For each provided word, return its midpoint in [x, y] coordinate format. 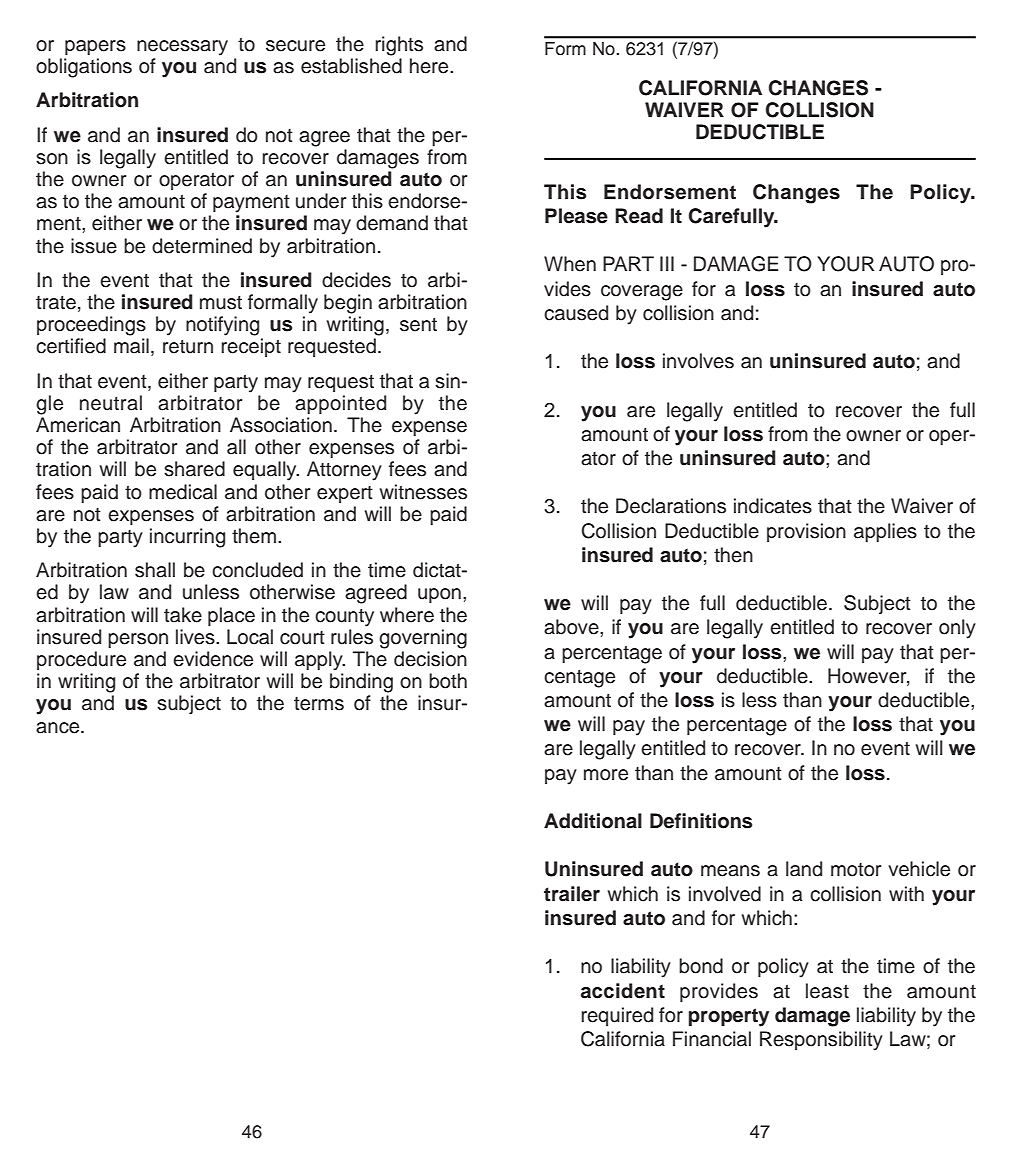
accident [623, 991]
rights [399, 46]
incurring [187, 538]
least [827, 991]
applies [885, 532]
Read [639, 216]
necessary [182, 48]
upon [439, 595]
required [617, 1016]
